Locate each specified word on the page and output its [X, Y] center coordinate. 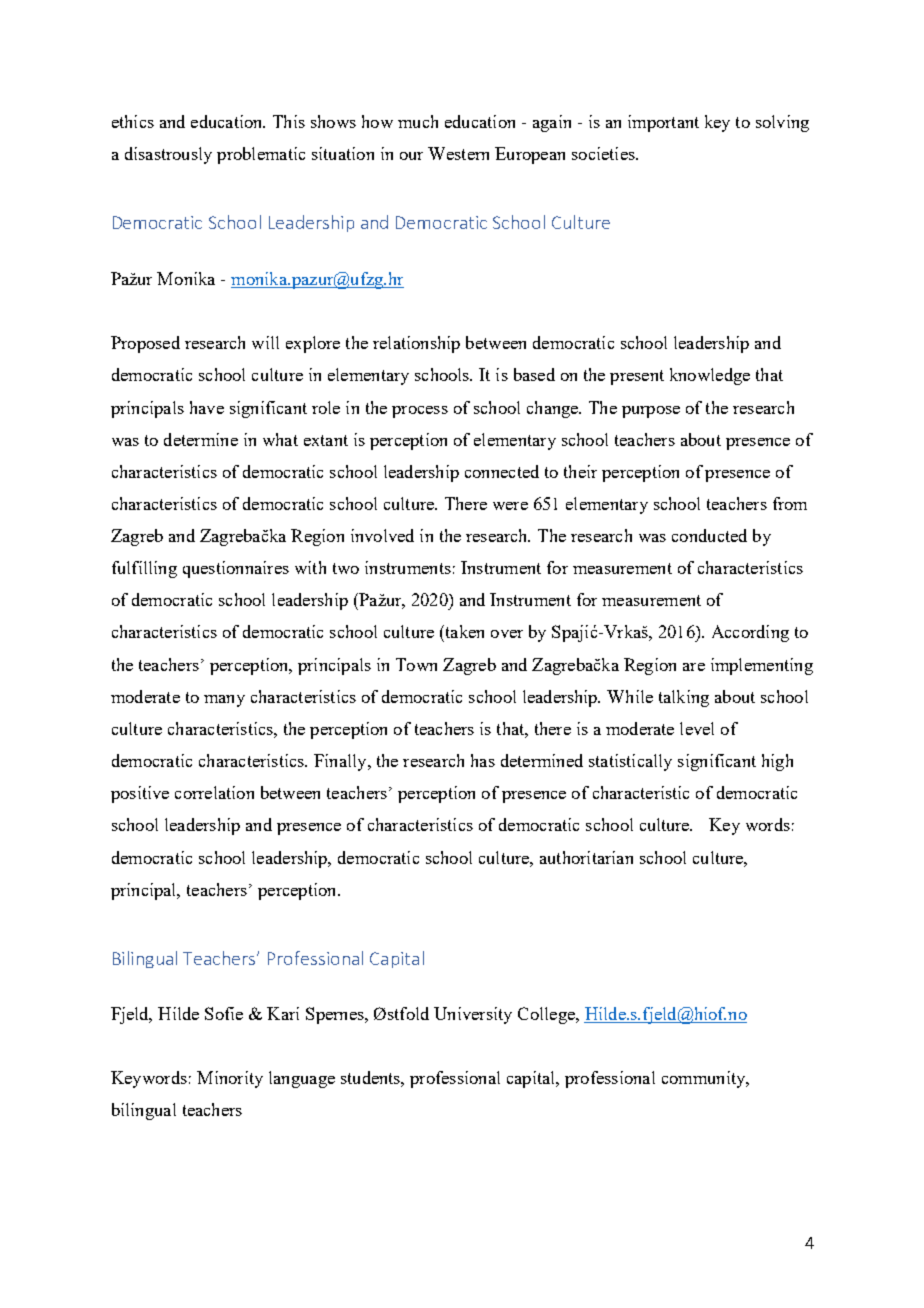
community [705, 1079]
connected [502, 471]
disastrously [168, 155]
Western [458, 153]
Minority [230, 1079]
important [663, 123]
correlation [214, 792]
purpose [651, 412]
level [697, 728]
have [207, 407]
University [473, 1015]
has [483, 760]
